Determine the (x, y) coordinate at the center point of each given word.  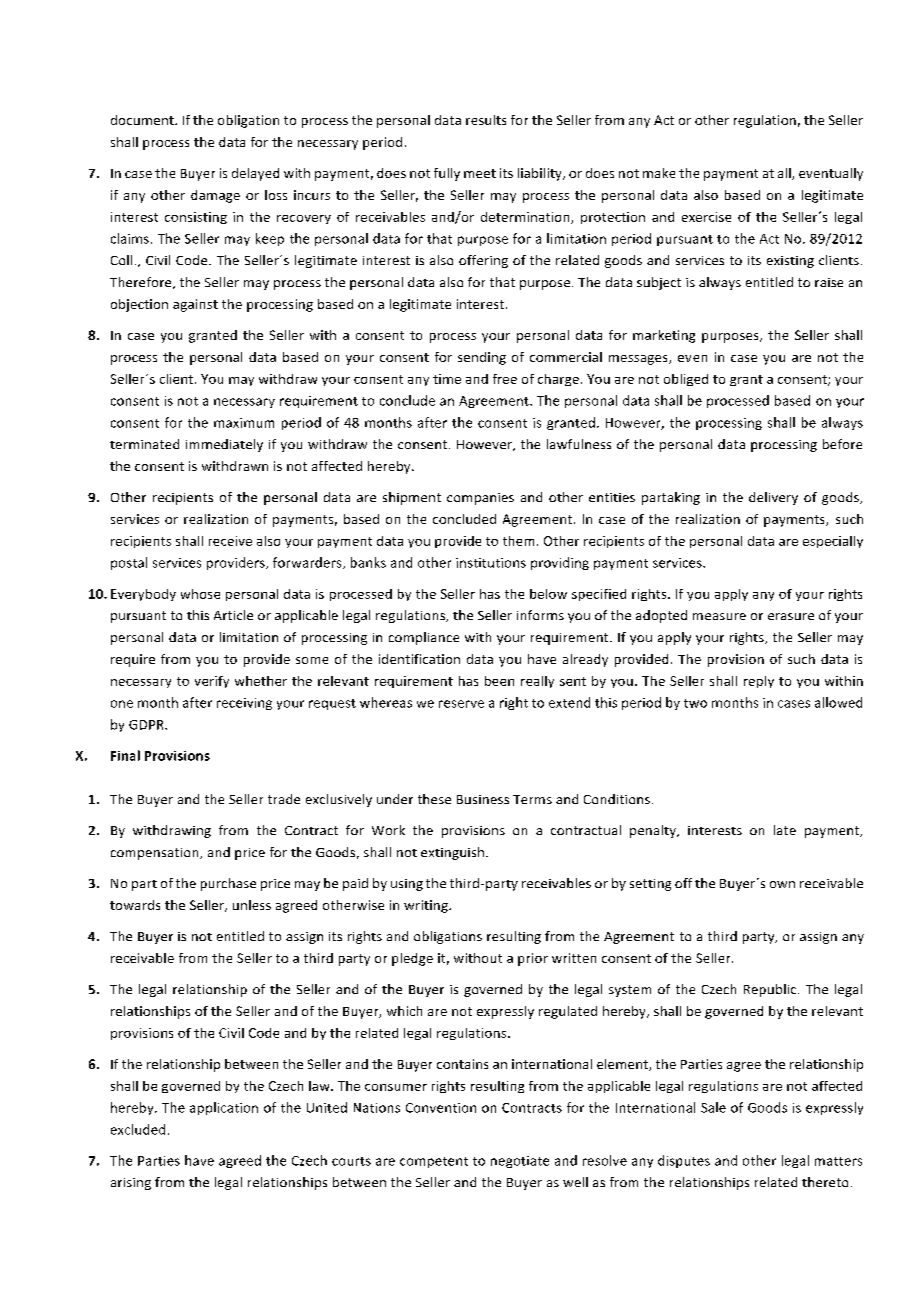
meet (480, 173)
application (224, 1108)
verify (212, 682)
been (499, 681)
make (659, 173)
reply (759, 682)
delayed (255, 174)
